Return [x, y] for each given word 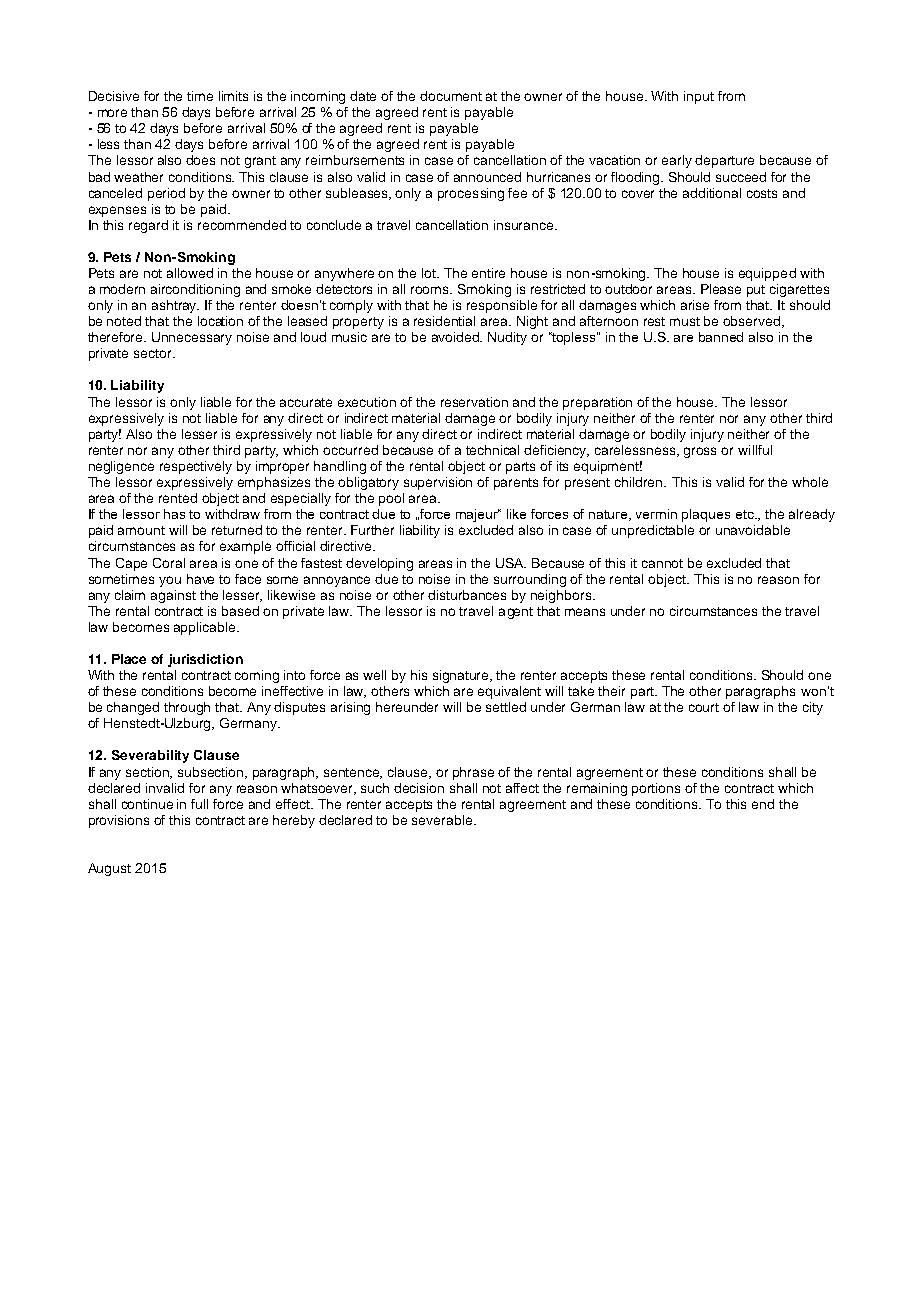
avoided [457, 337]
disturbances [467, 595]
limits [233, 96]
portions [656, 789]
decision [419, 788]
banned [721, 337]
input [699, 97]
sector [154, 353]
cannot [662, 563]
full [199, 804]
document [451, 96]
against [173, 596]
